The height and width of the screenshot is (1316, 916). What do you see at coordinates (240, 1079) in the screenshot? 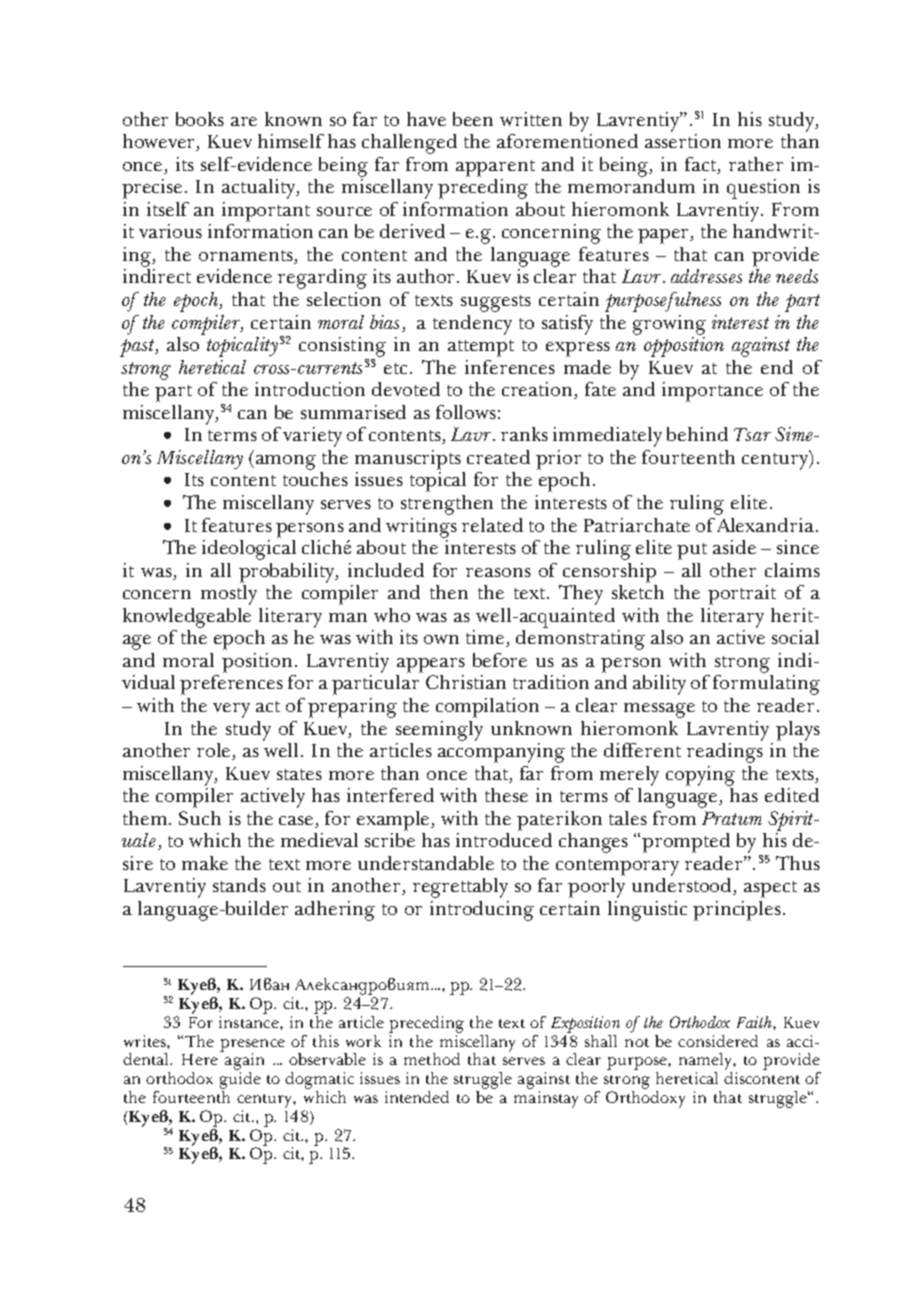
I see `guide` at bounding box center [240, 1079].
